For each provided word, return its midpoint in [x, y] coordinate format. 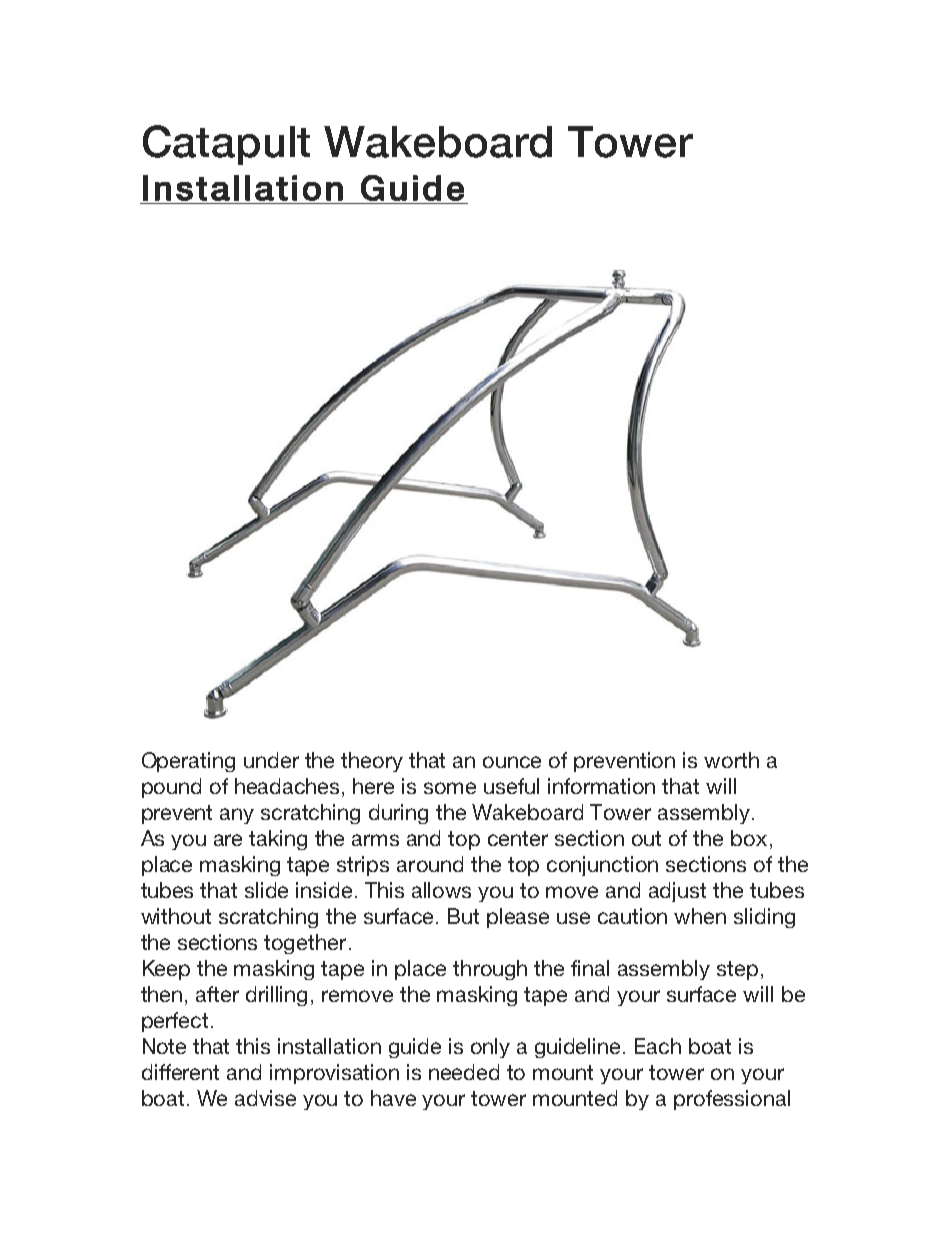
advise [265, 1098]
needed [464, 1072]
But [463, 916]
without [176, 916]
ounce [512, 762]
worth [731, 760]
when [700, 916]
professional [732, 1100]
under [271, 760]
